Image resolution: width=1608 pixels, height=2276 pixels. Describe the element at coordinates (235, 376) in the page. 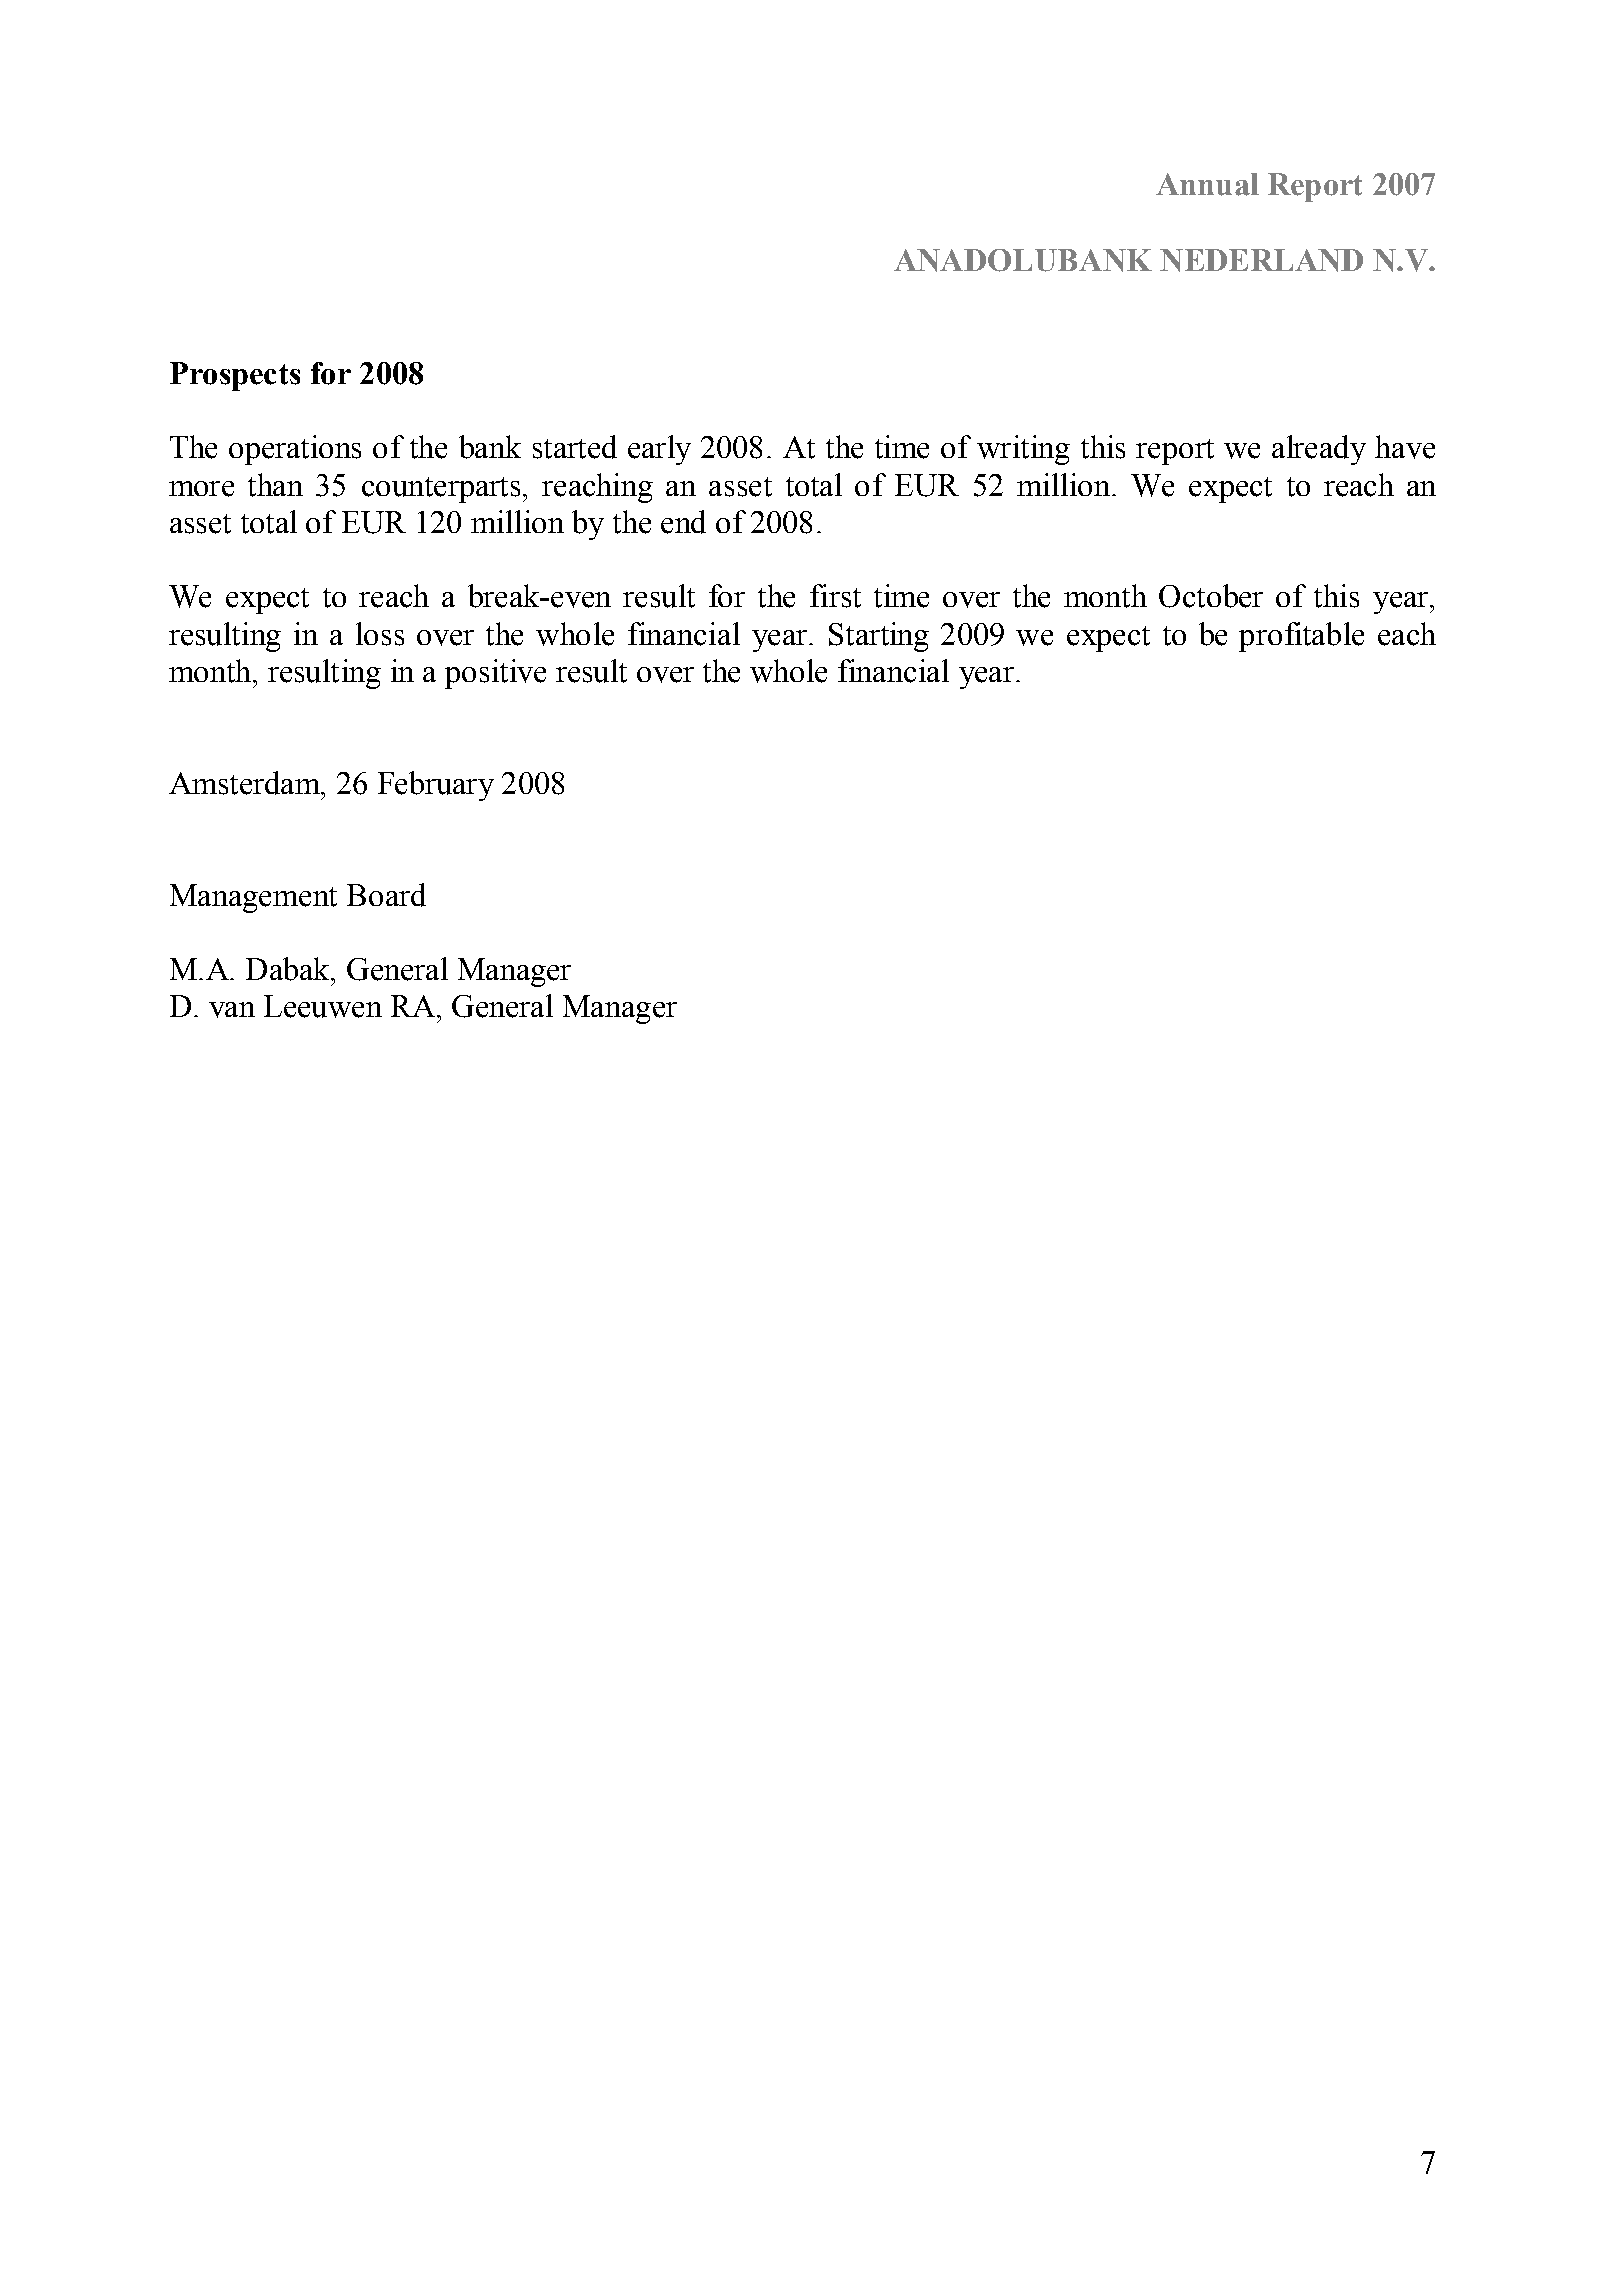

I see `Prospects` at that location.
